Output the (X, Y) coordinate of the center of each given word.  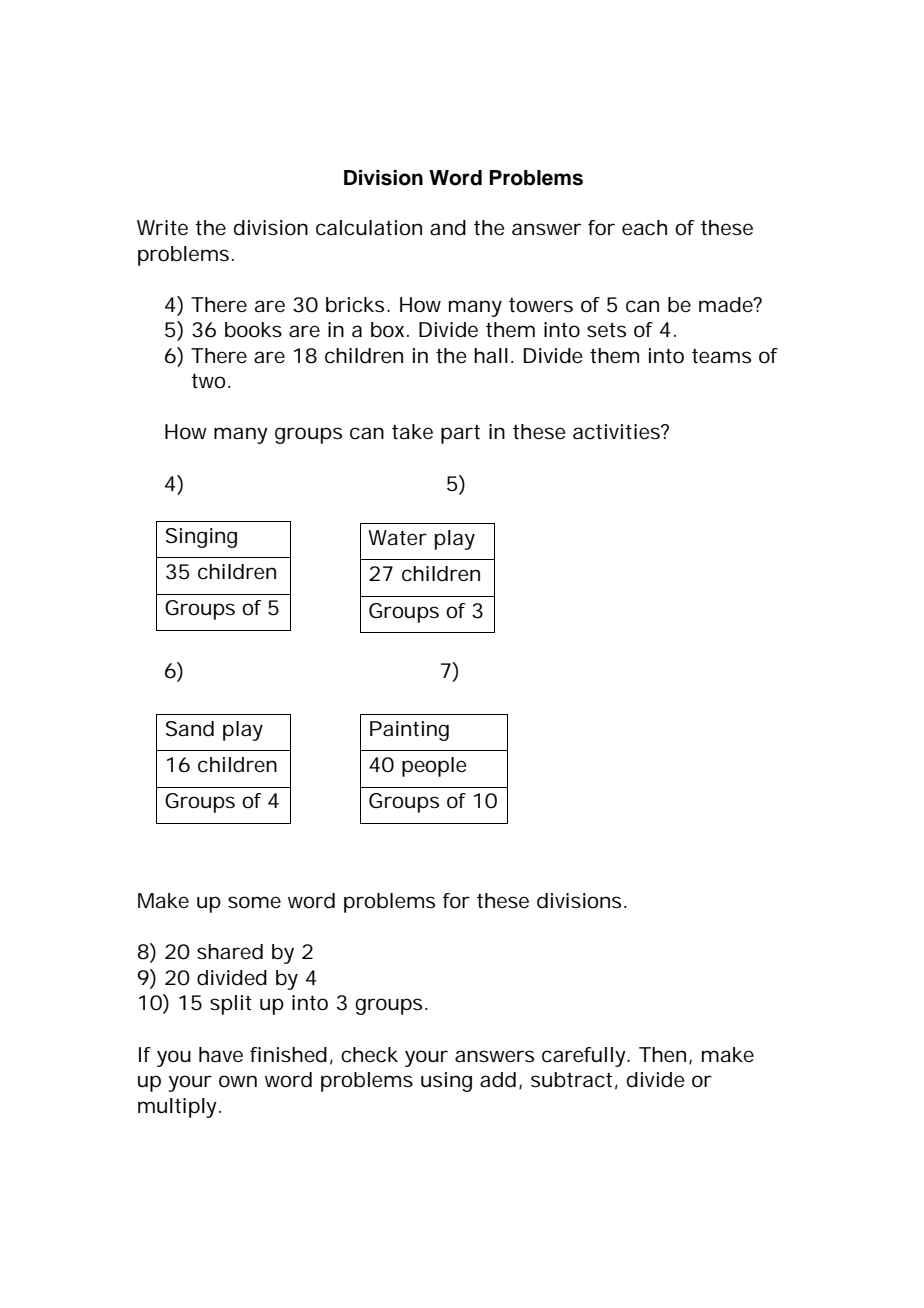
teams (721, 356)
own (238, 1081)
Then (662, 1055)
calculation (369, 228)
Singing (201, 538)
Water (397, 538)
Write (162, 228)
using (446, 1082)
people (434, 767)
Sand (190, 729)
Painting (409, 731)
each (644, 228)
